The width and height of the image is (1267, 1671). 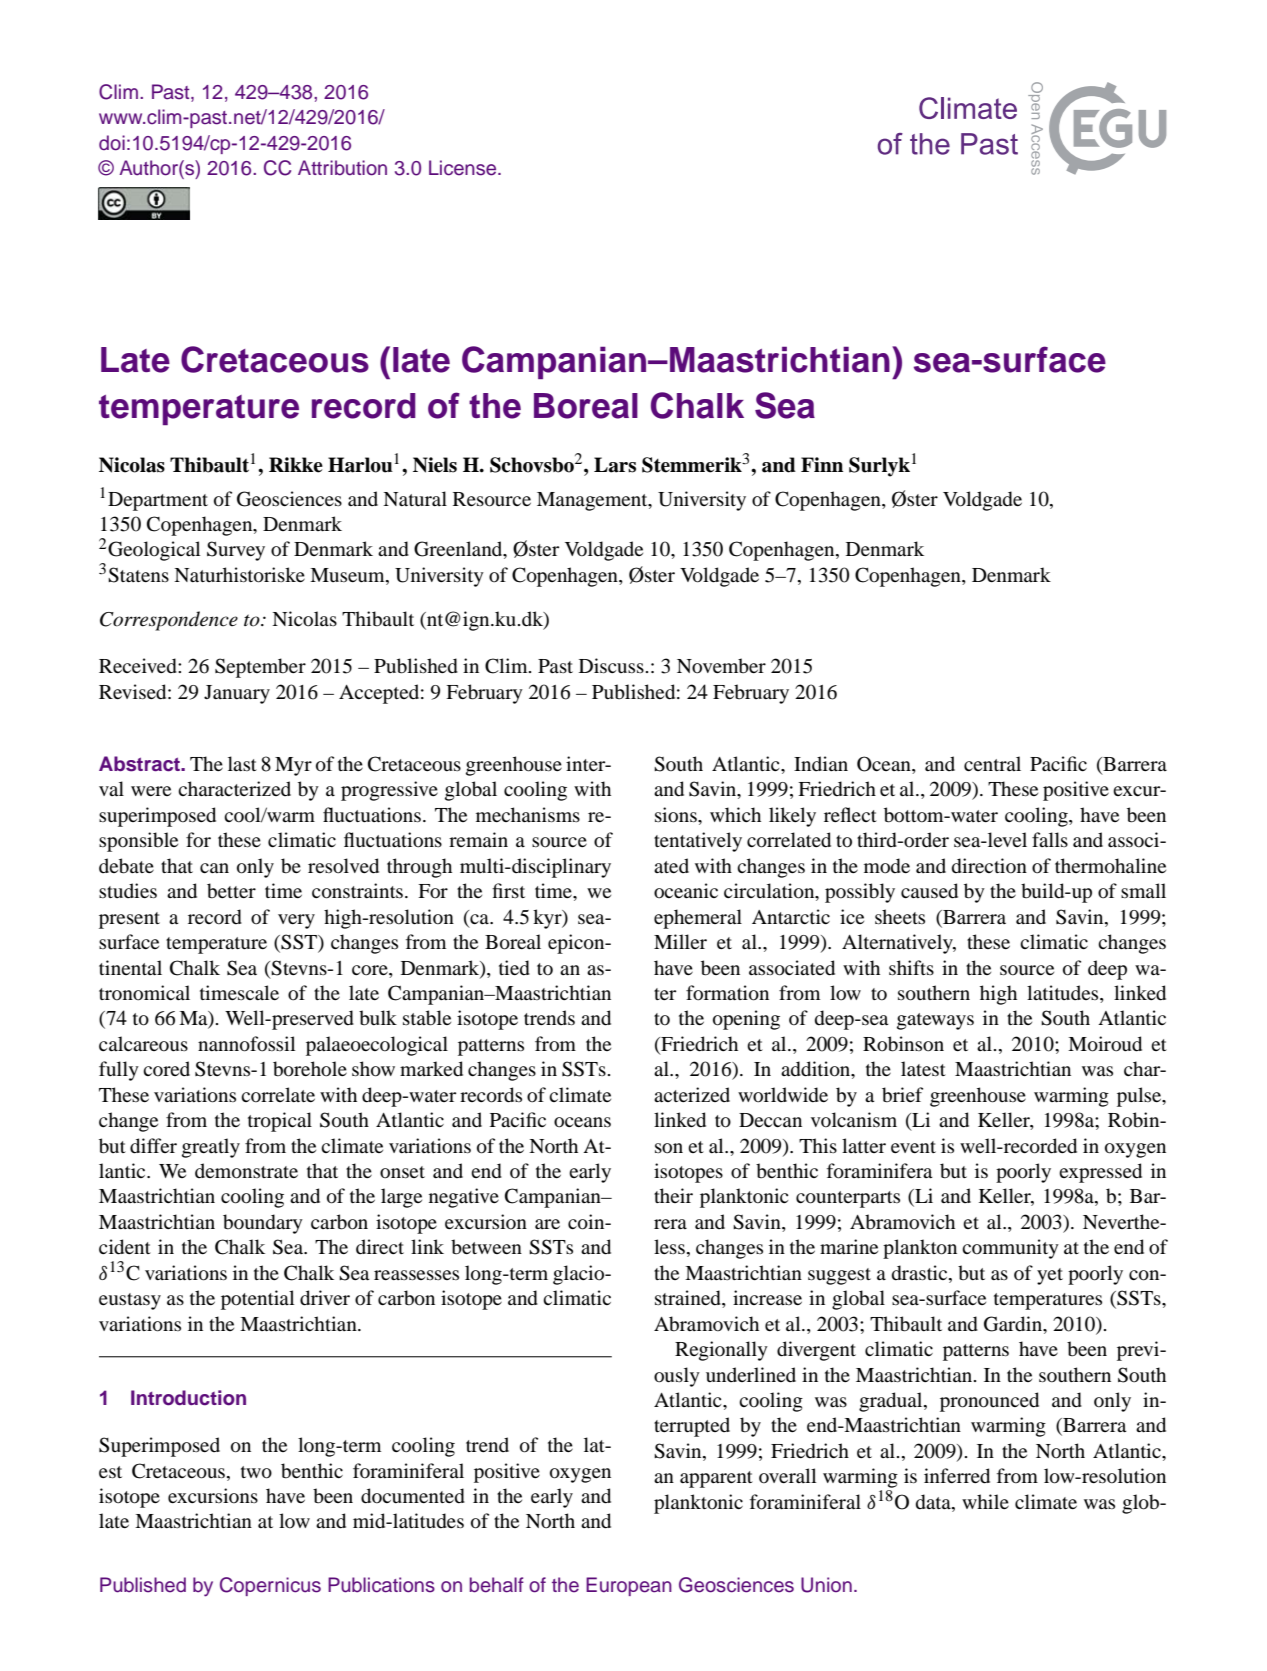 What do you see at coordinates (342, 168) in the image?
I see `Attribution` at bounding box center [342, 168].
